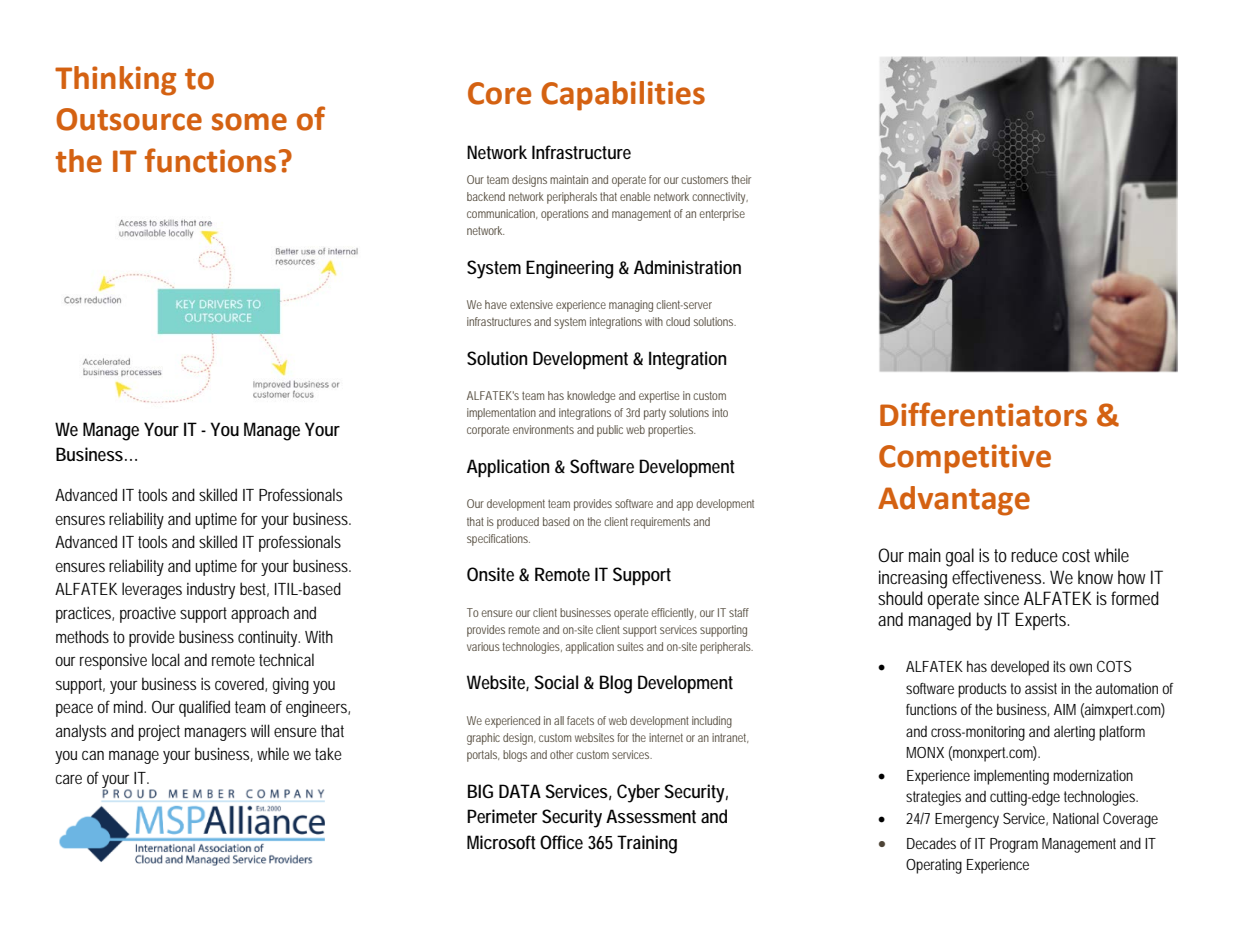 Image resolution: width=1233 pixels, height=952 pixels. What do you see at coordinates (1020, 668) in the screenshot?
I see `developed` at bounding box center [1020, 668].
